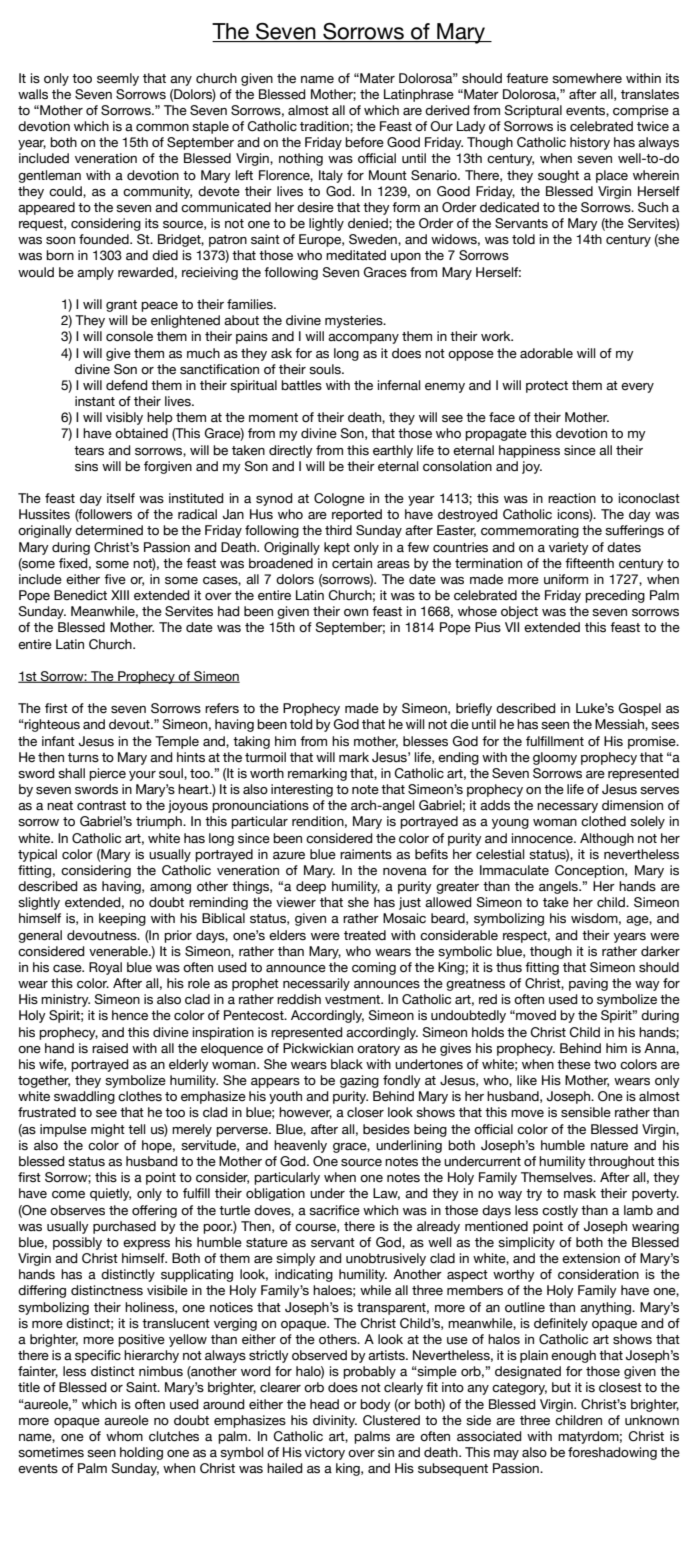 The width and height of the page is (698, 1568). What do you see at coordinates (590, 143) in the page?
I see `history` at bounding box center [590, 143].
